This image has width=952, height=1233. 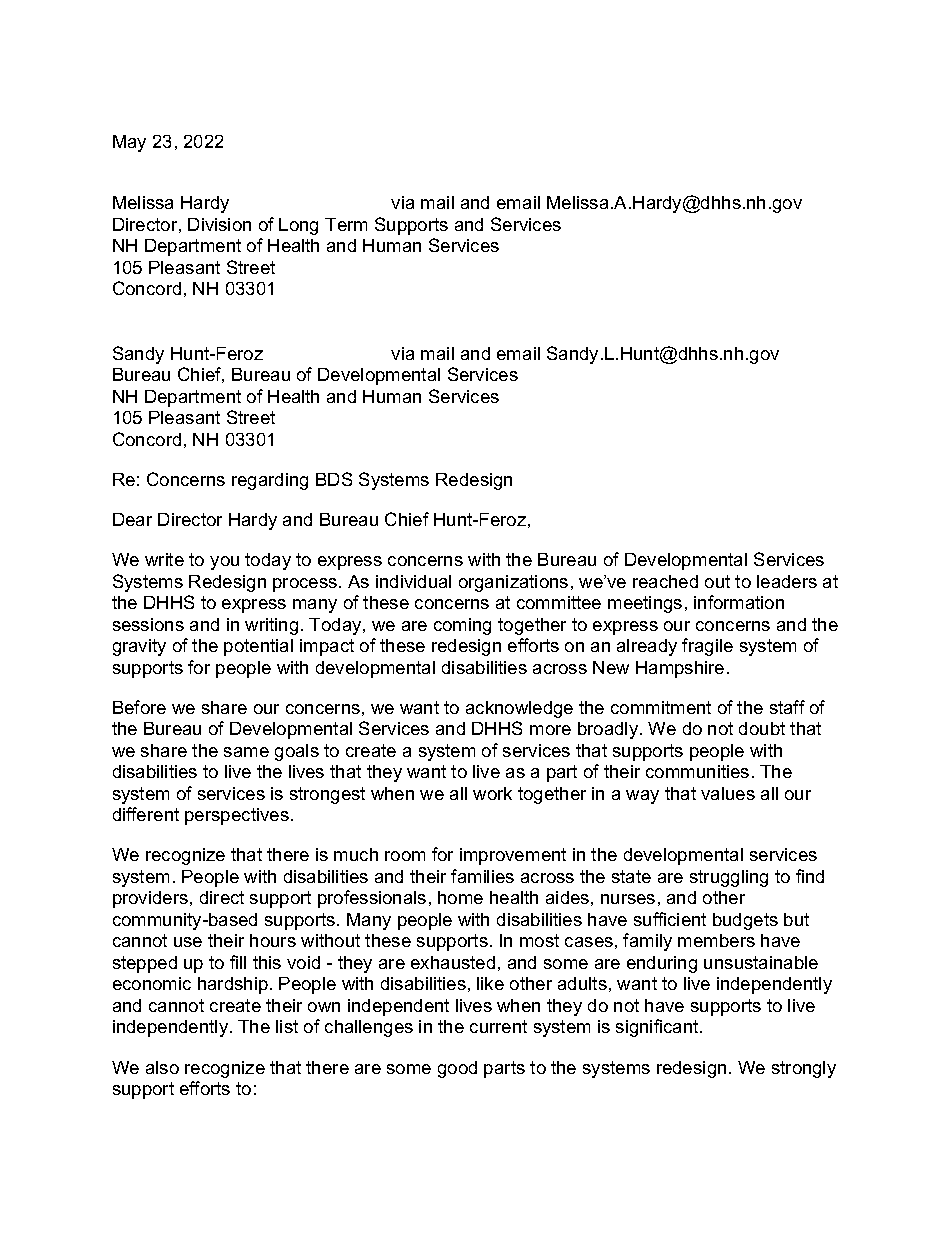 What do you see at coordinates (152, 899) in the image?
I see `providers` at bounding box center [152, 899].
